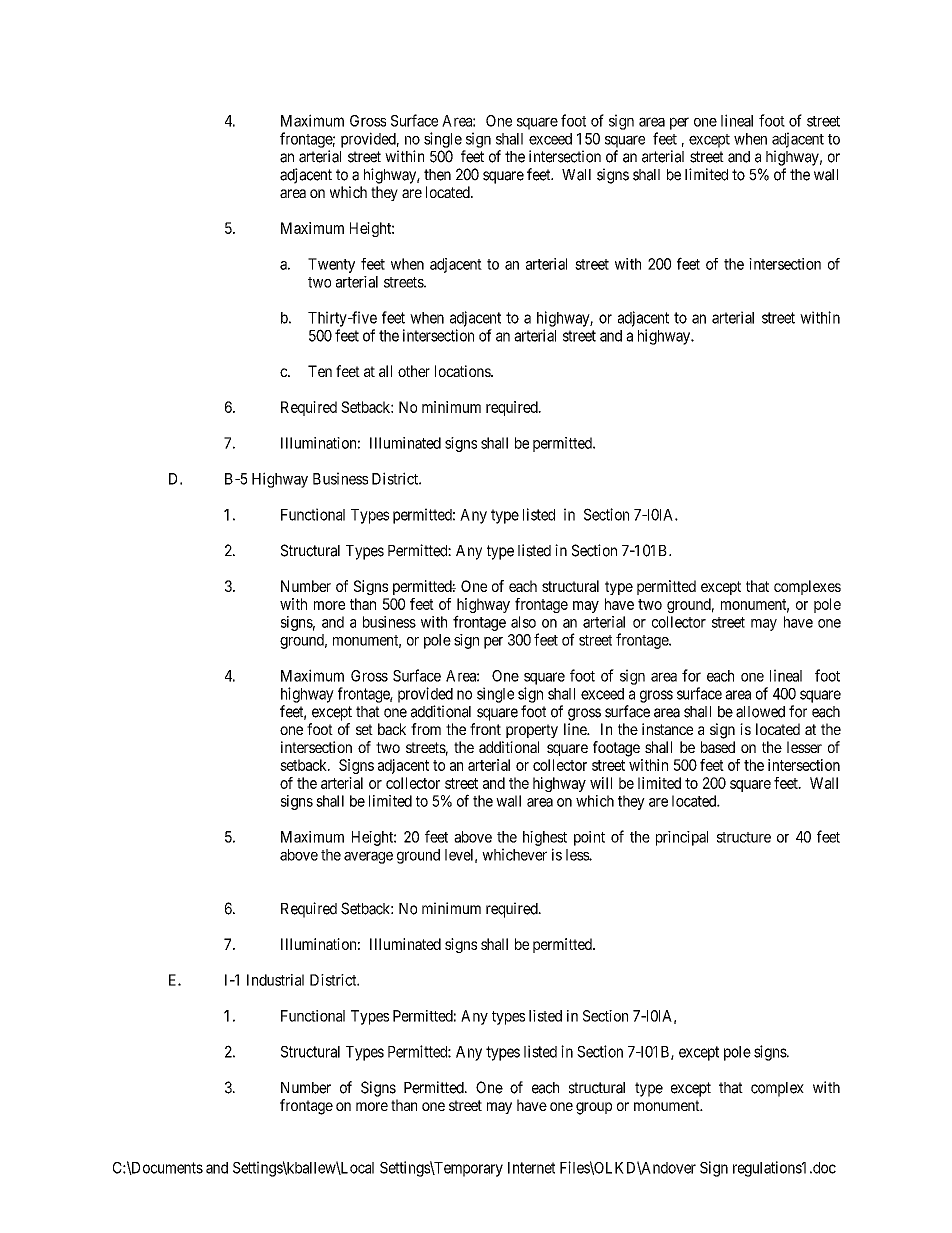 The width and height of the screenshot is (952, 1233). I want to click on Internet, so click(531, 1168).
